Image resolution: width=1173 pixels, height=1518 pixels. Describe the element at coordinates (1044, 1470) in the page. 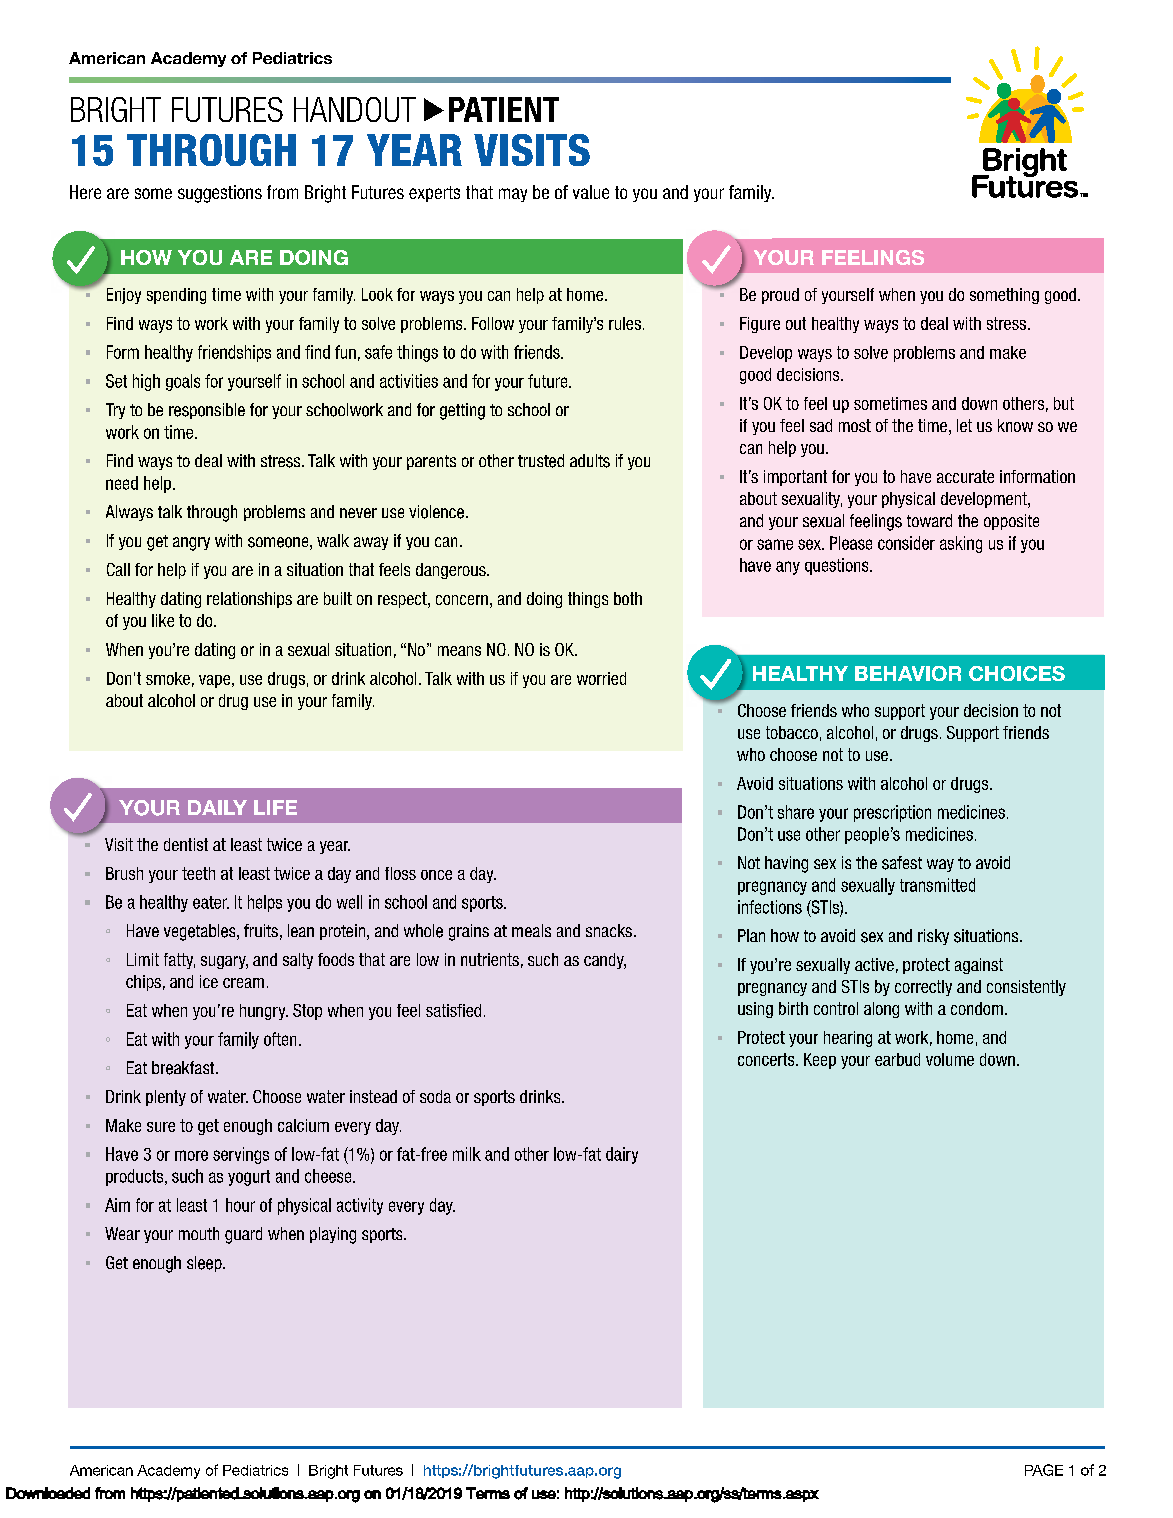

I see `PAGE` at that location.
